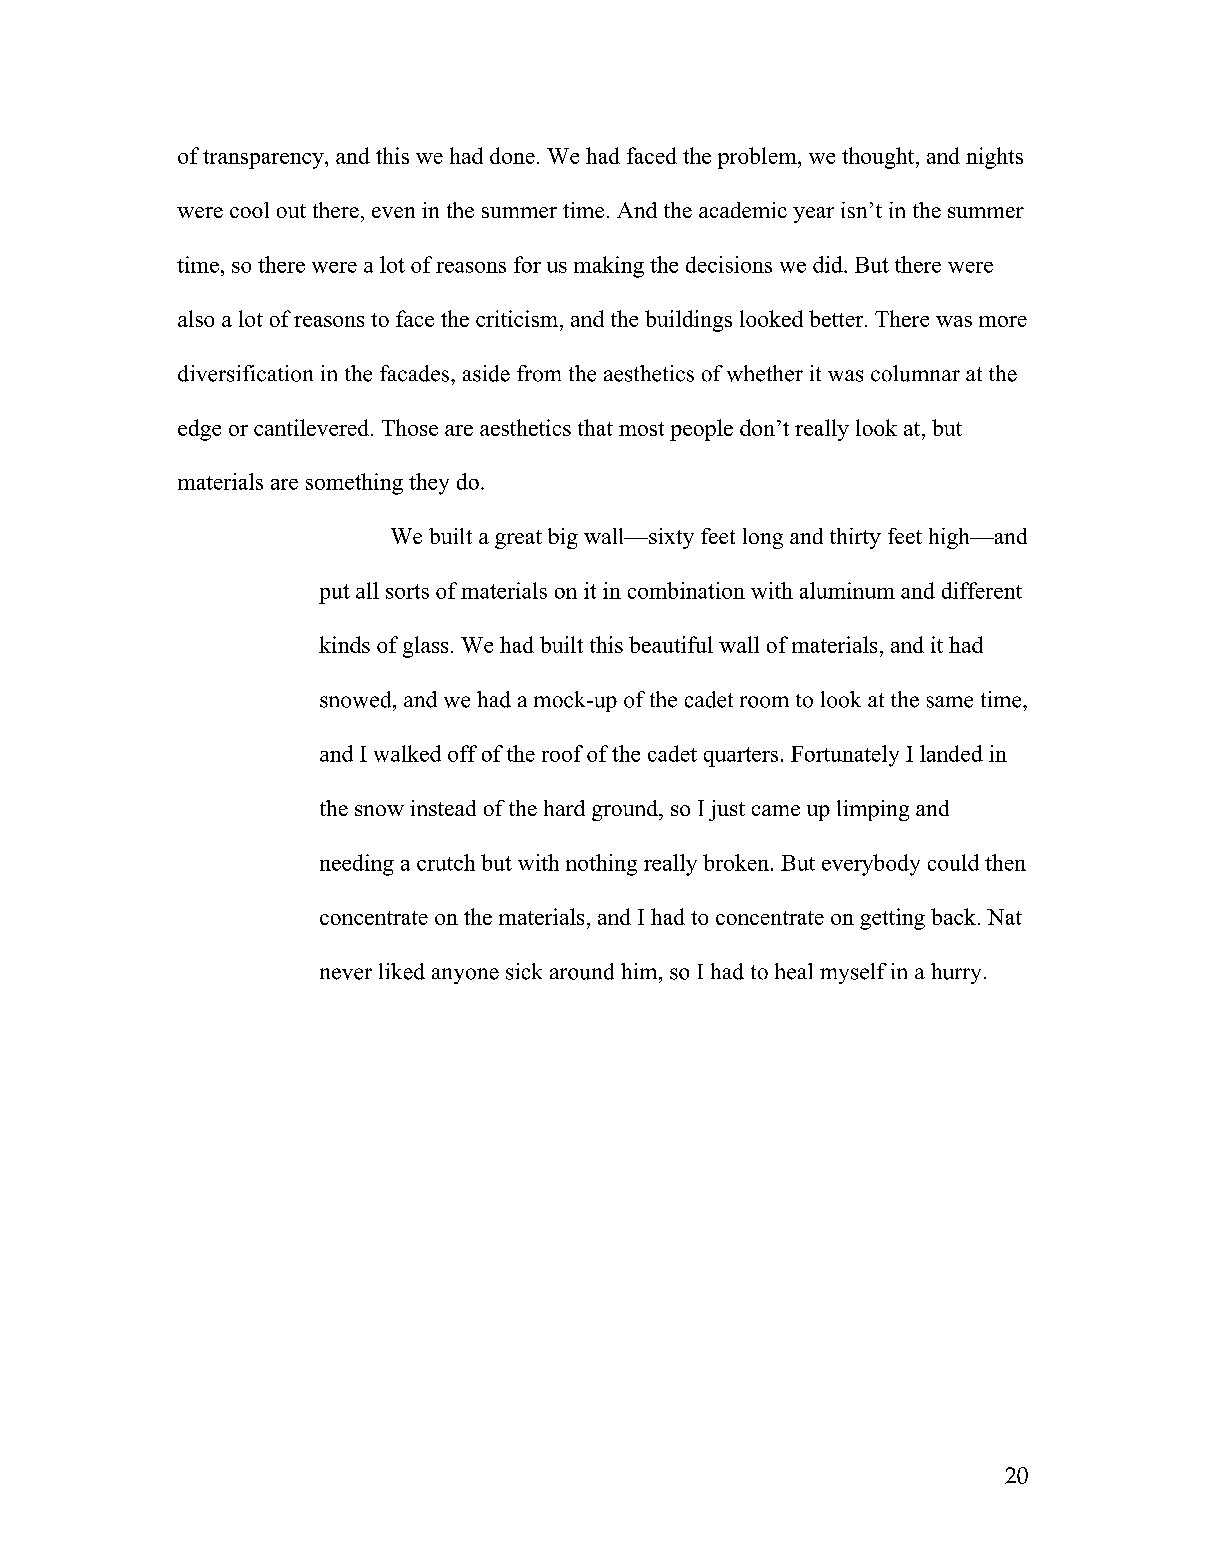  I want to click on walked, so click(407, 753).
